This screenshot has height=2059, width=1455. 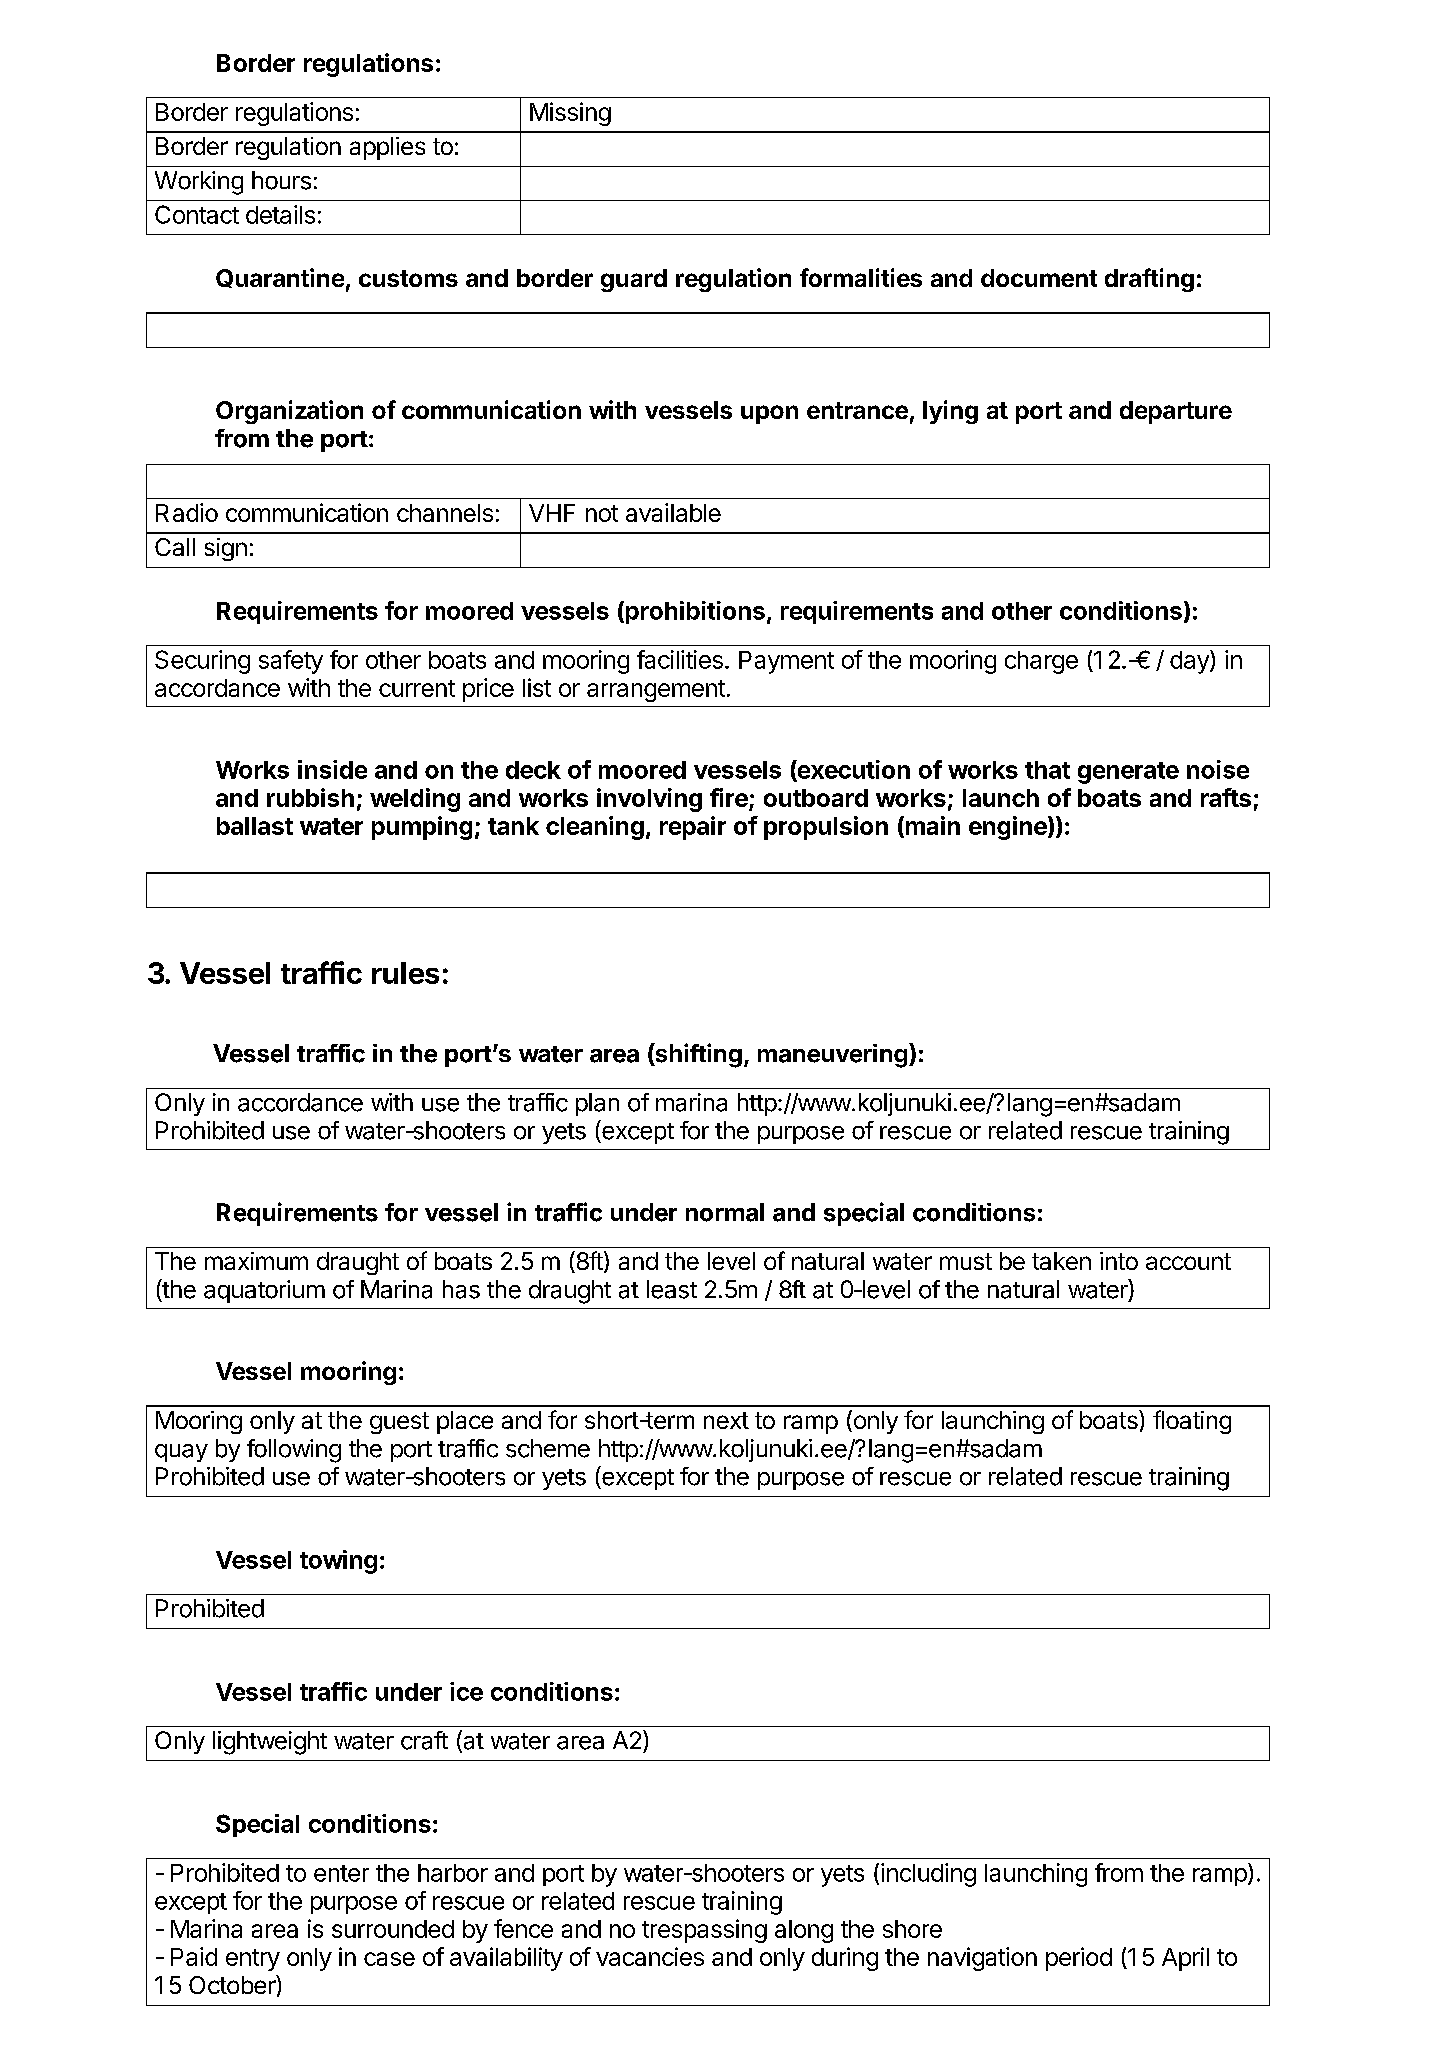 I want to click on maximum, so click(x=256, y=1261).
